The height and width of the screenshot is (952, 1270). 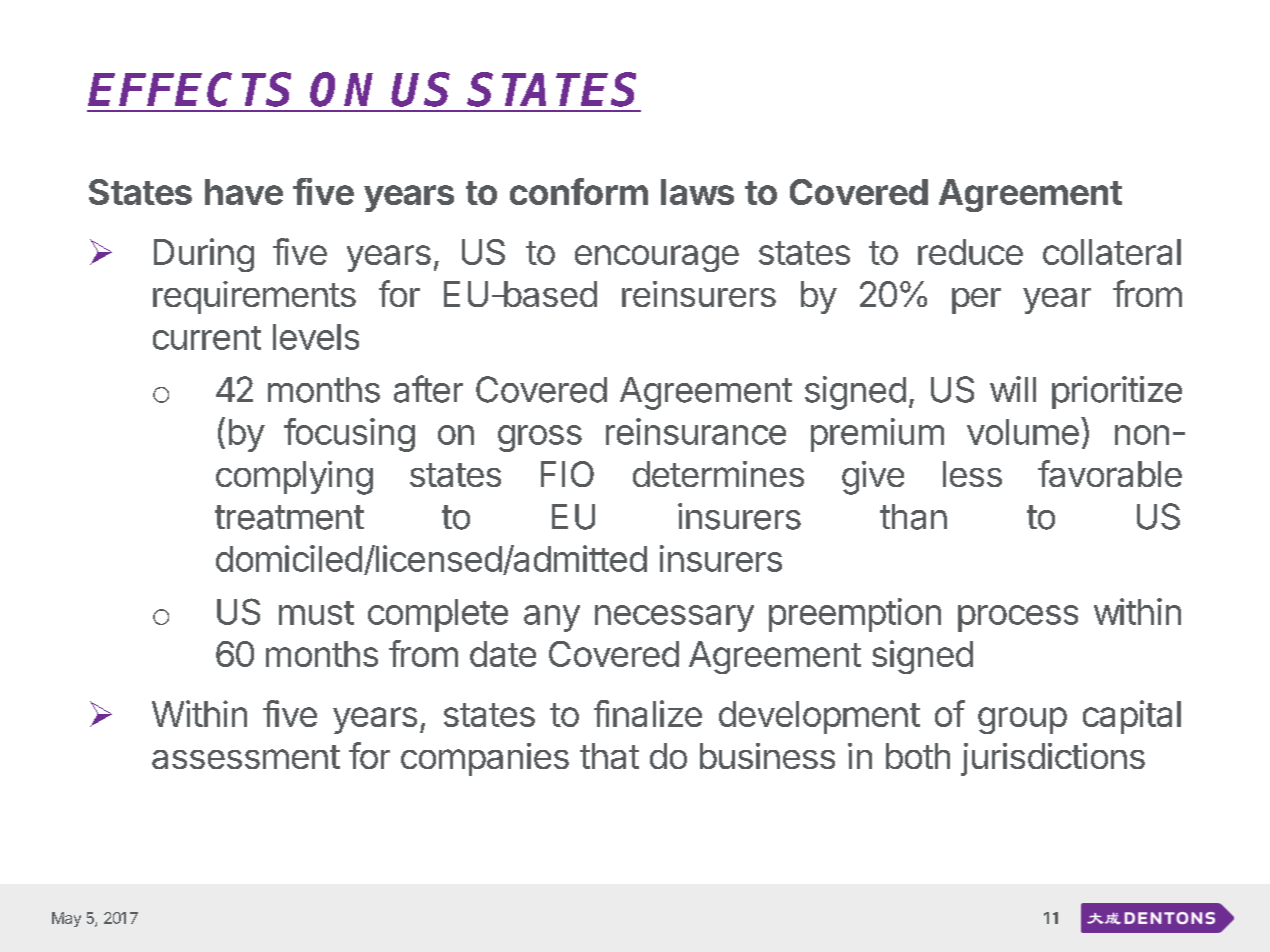 What do you see at coordinates (552, 618) in the screenshot?
I see `any` at bounding box center [552, 618].
